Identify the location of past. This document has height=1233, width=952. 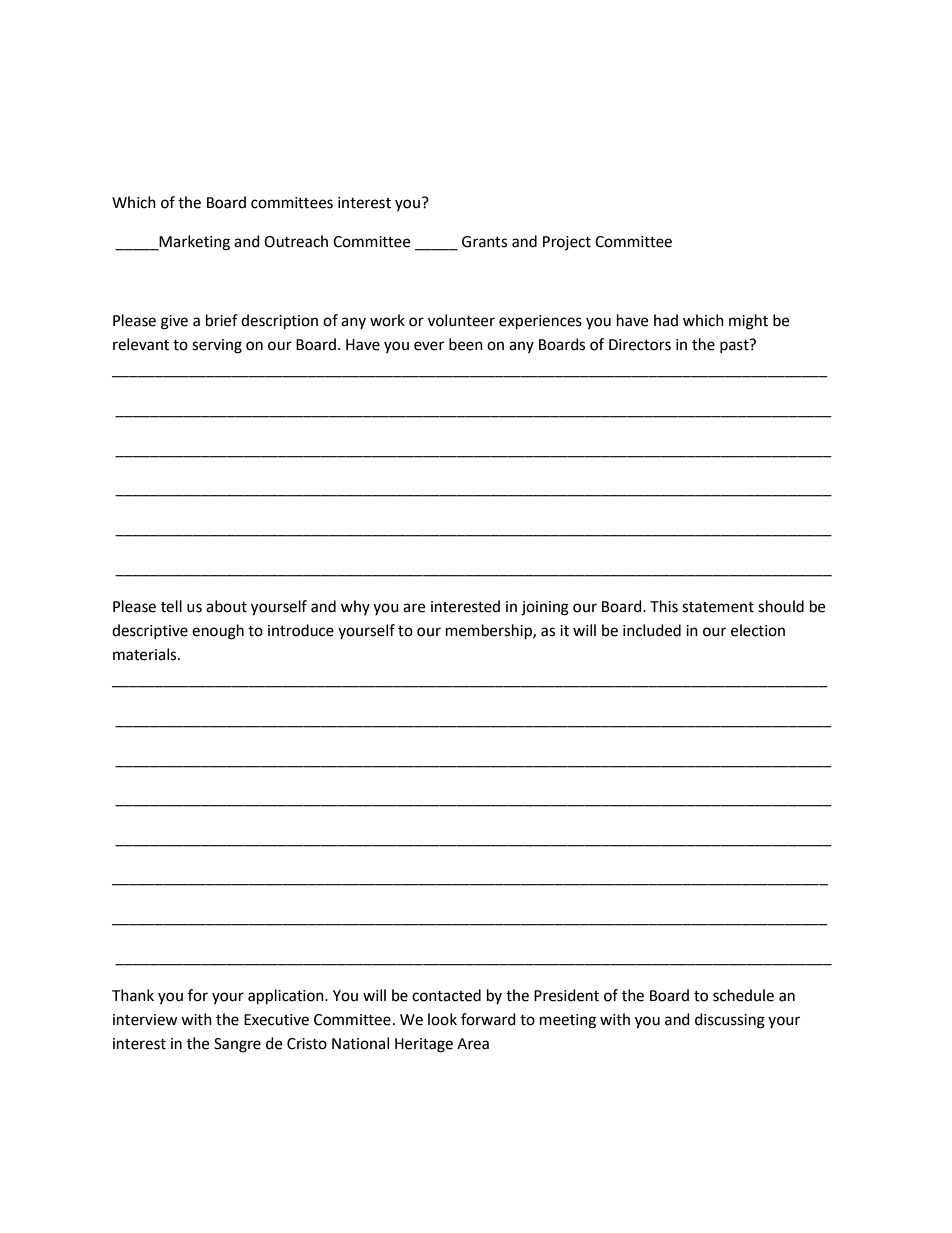
(735, 346).
